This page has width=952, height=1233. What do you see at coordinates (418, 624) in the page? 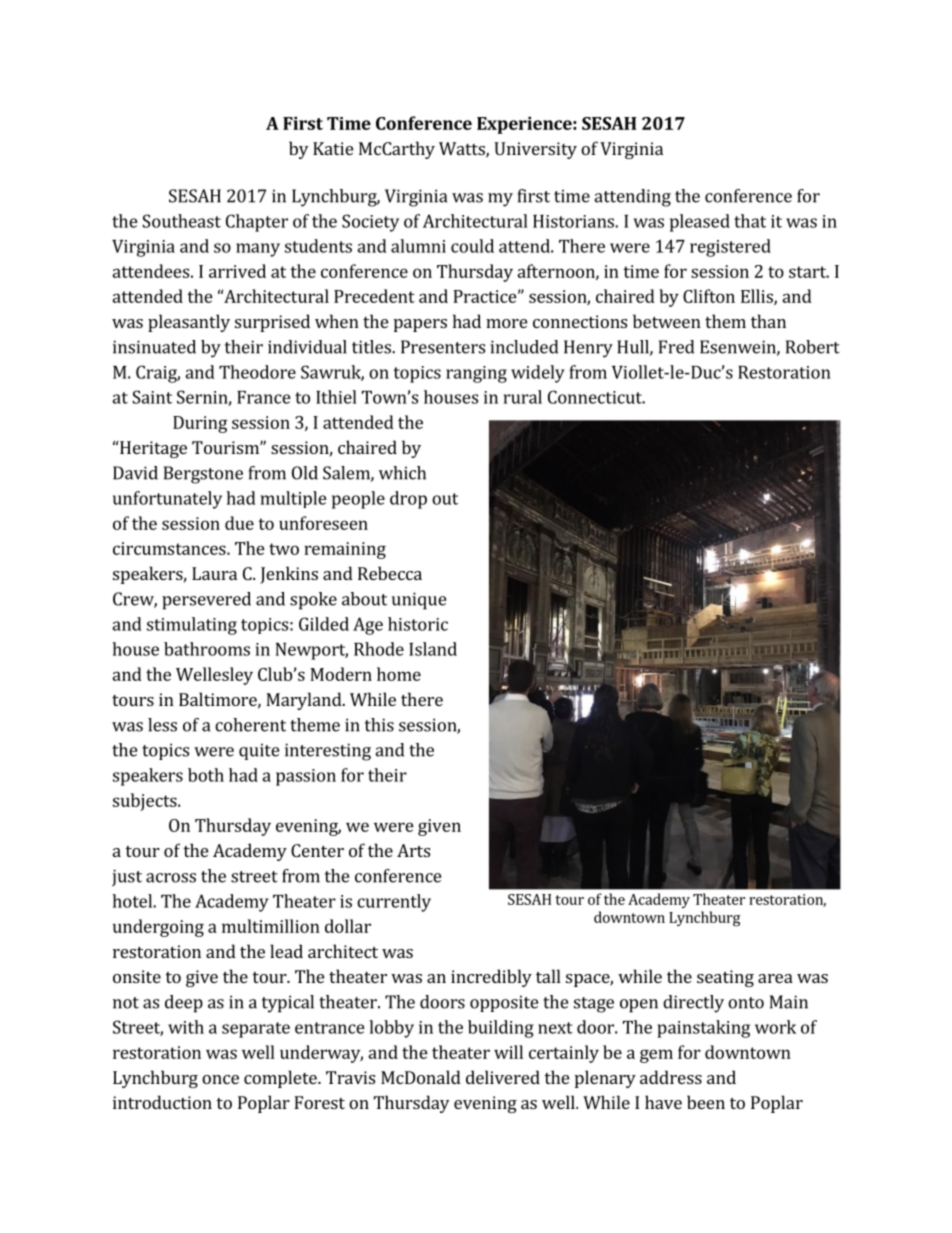
I see `historic` at bounding box center [418, 624].
